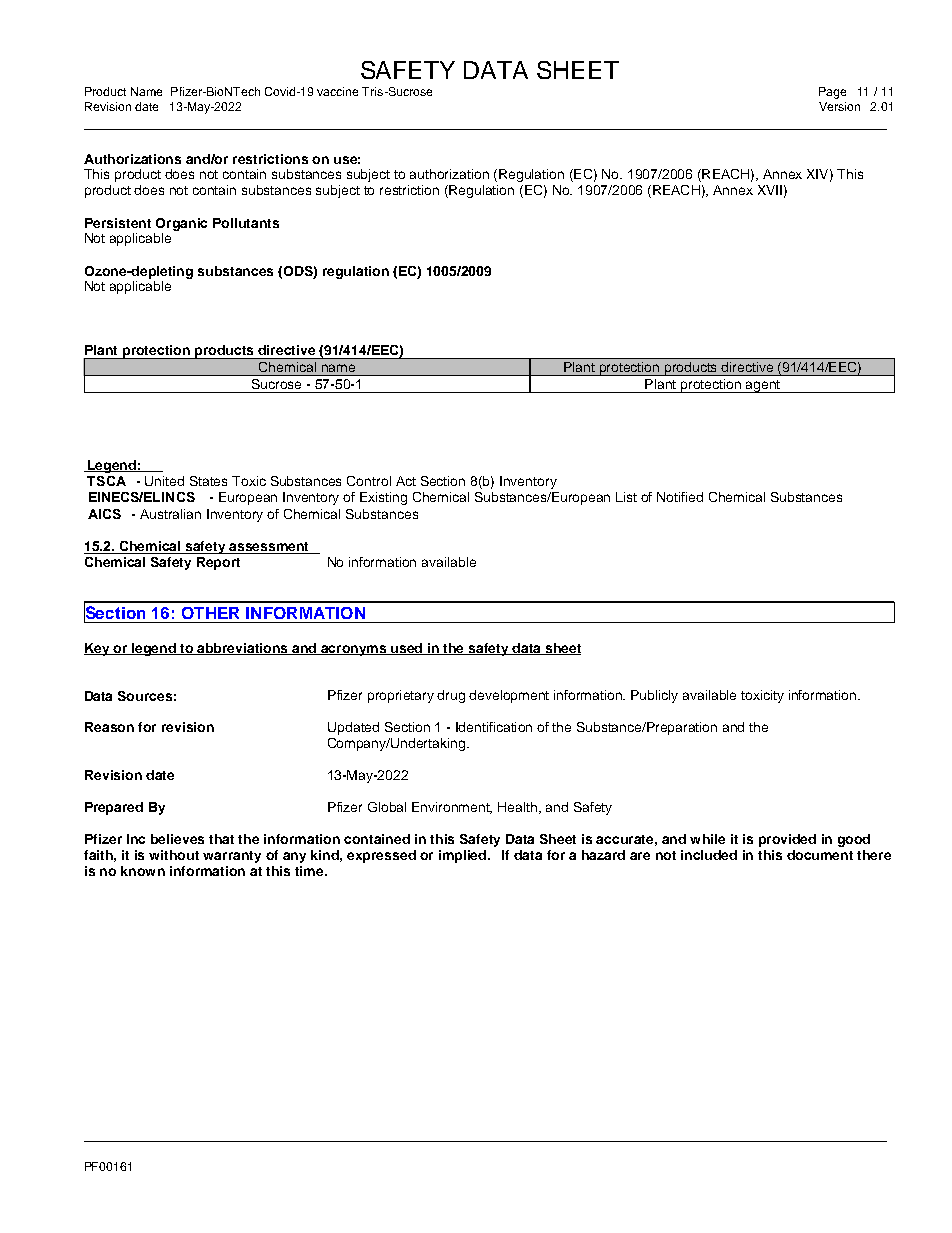  I want to click on used, so click(407, 649).
